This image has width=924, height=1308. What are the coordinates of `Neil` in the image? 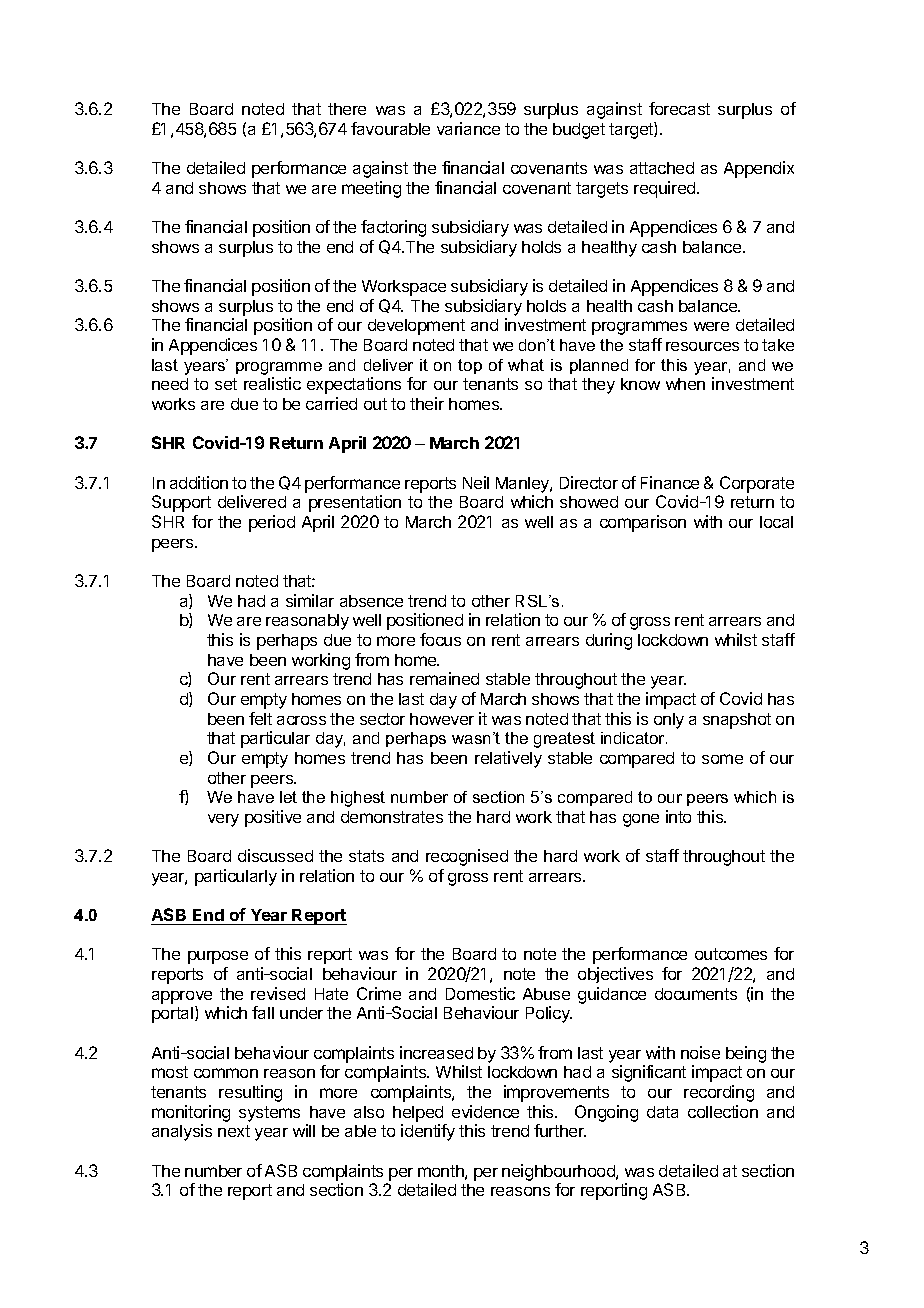 It's located at (476, 482).
